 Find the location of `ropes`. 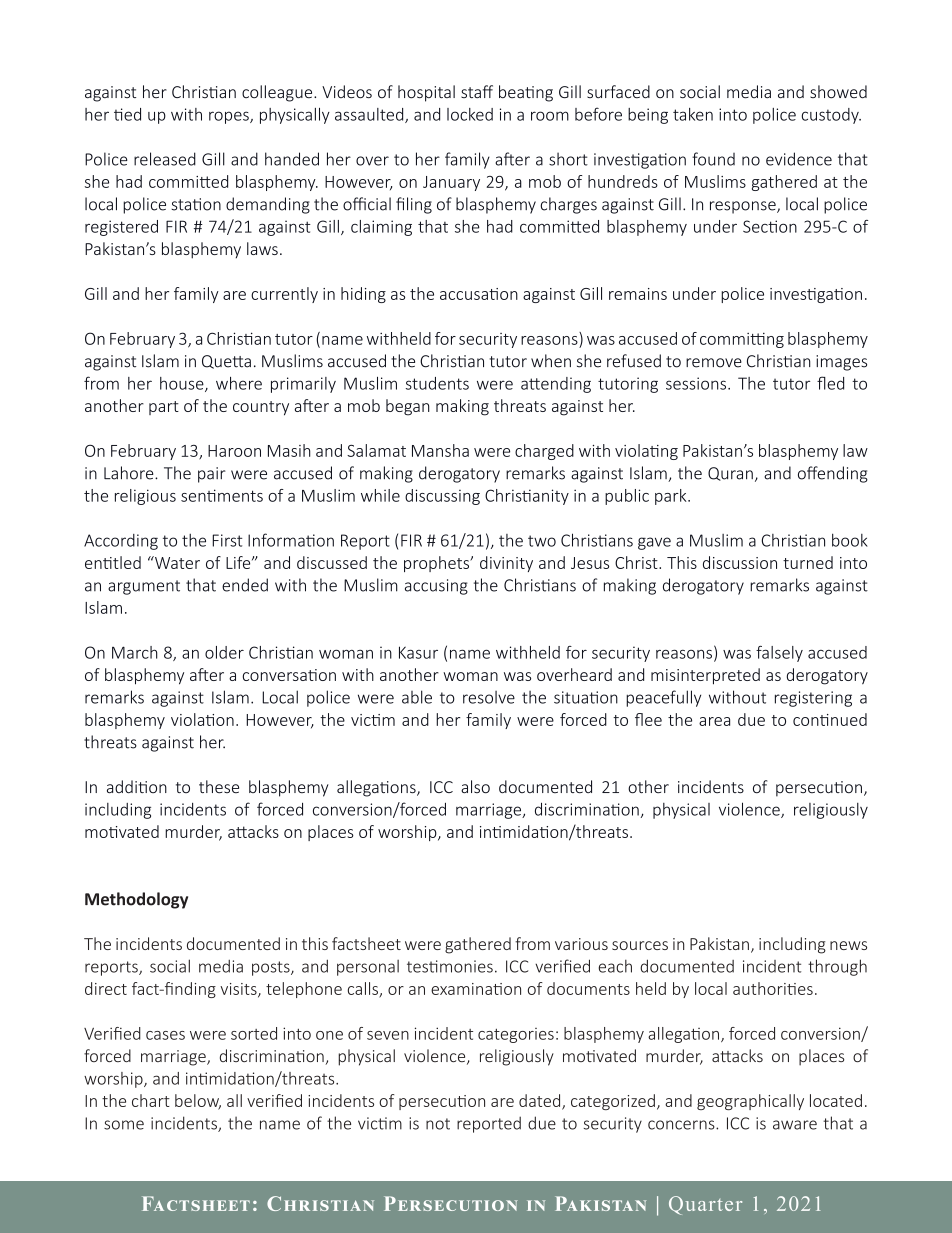

ropes is located at coordinates (230, 117).
